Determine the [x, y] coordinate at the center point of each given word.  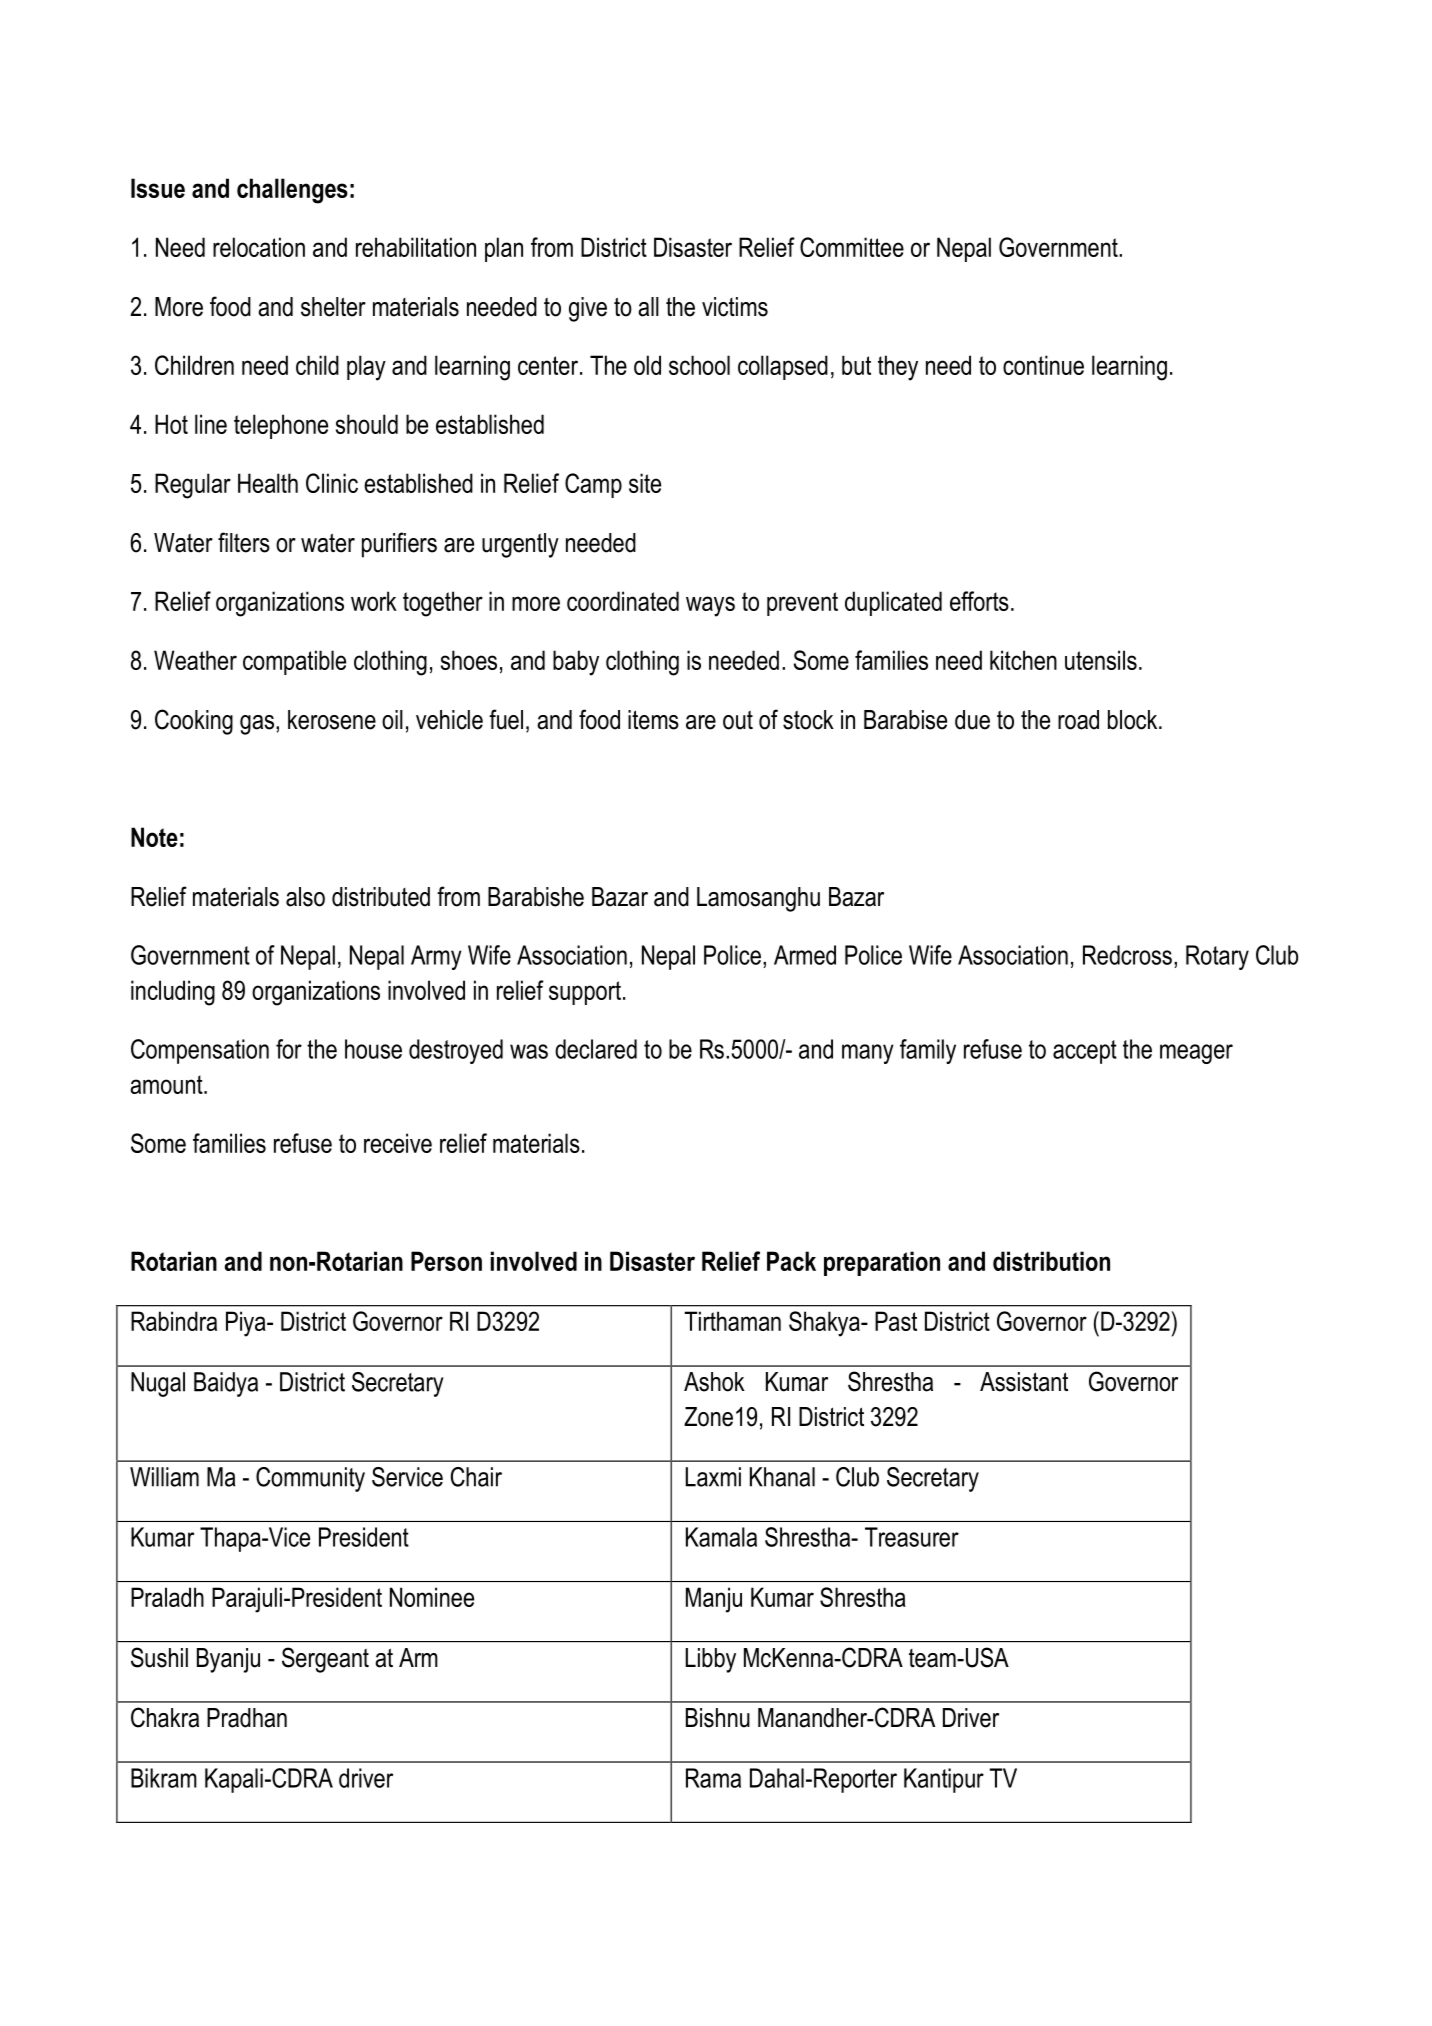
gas [258, 725]
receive [398, 1143]
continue [1043, 365]
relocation [259, 247]
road [1078, 720]
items [653, 720]
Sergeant [325, 1660]
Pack [791, 1261]
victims [735, 307]
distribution [1051, 1261]
